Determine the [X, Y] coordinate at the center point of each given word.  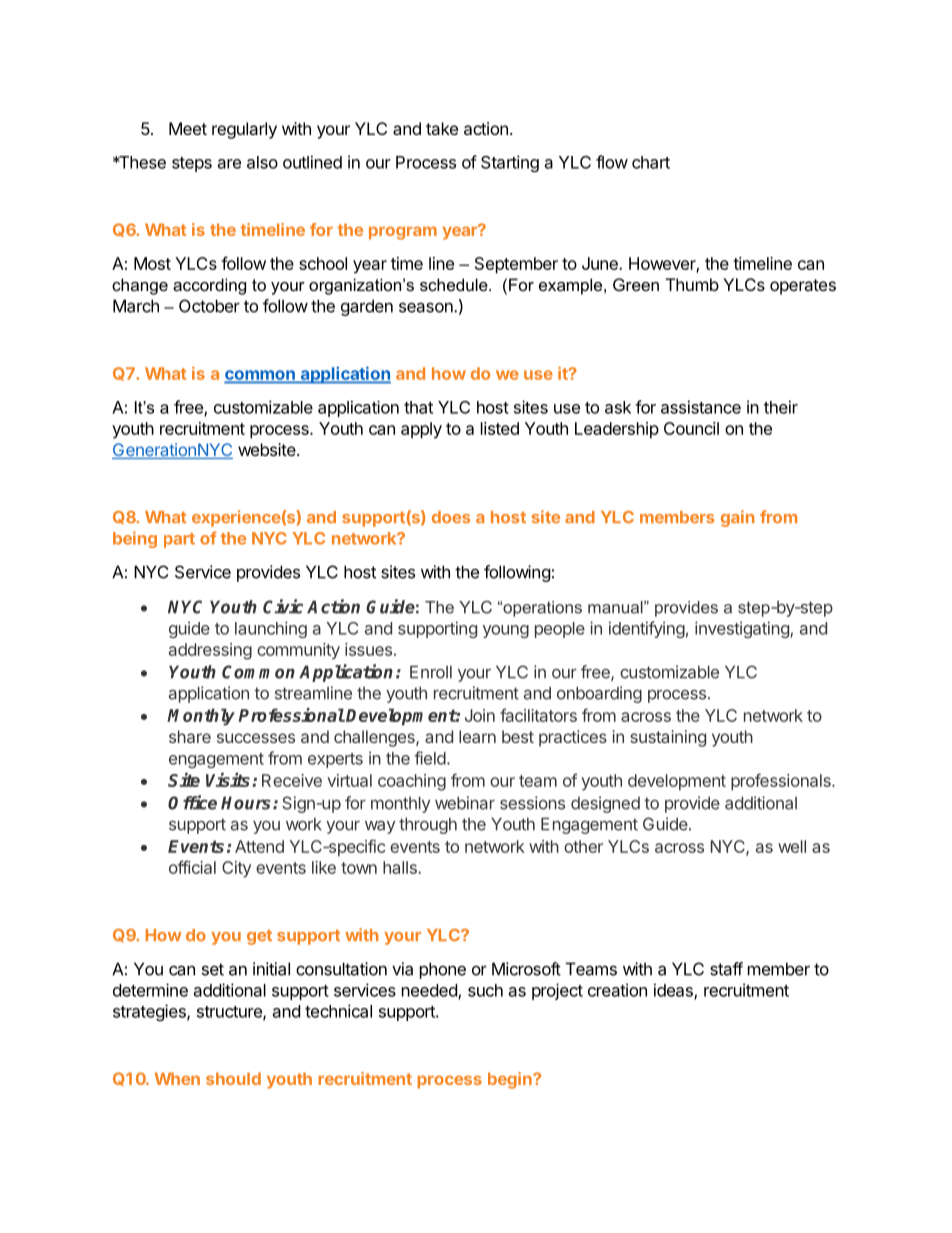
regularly [244, 130]
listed [500, 428]
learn [477, 736]
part [179, 540]
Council [691, 428]
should [233, 1078]
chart [651, 162]
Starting [510, 163]
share [190, 736]
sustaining [668, 738]
